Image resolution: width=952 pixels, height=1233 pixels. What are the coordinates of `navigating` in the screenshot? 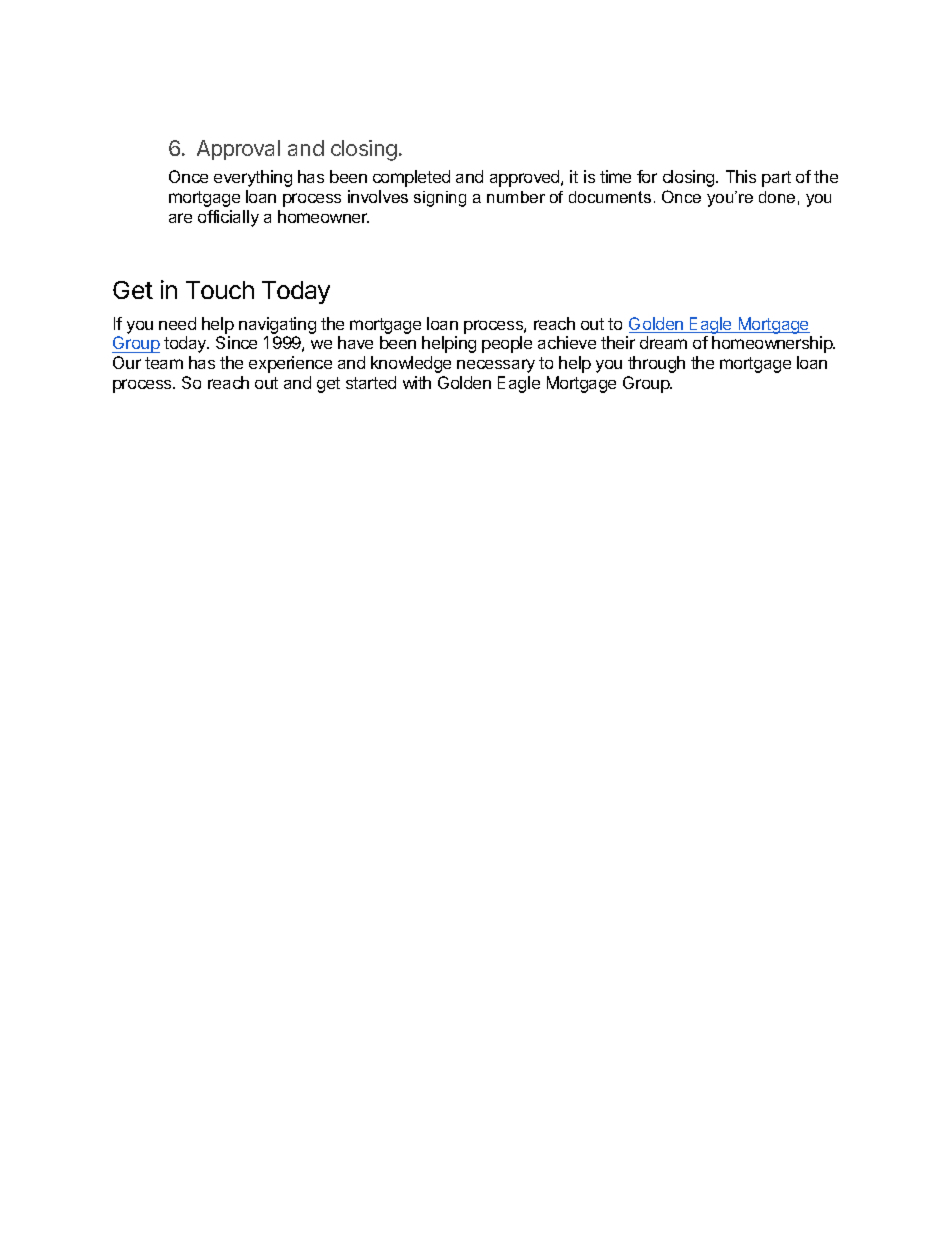 It's located at (277, 325).
